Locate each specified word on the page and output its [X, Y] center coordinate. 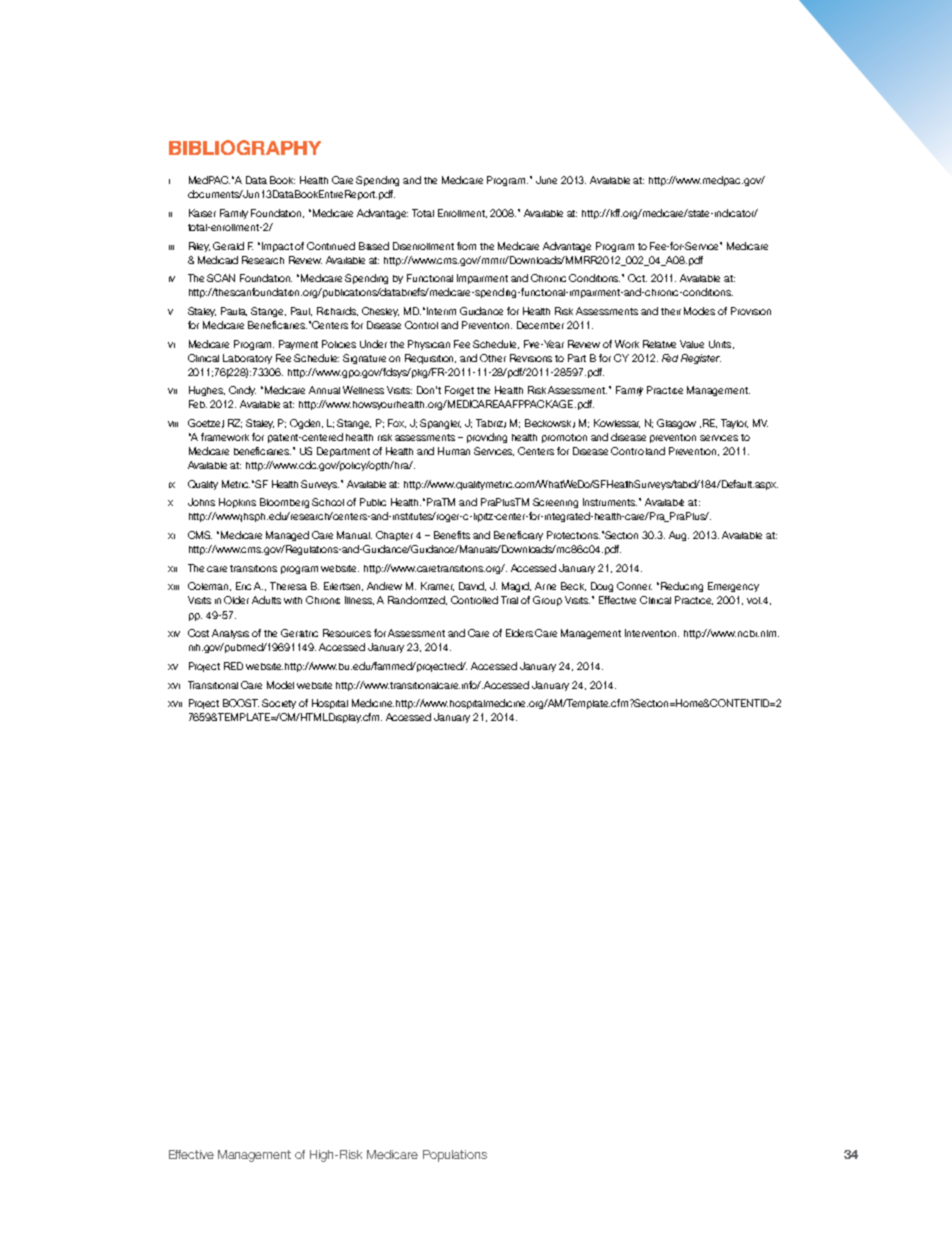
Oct [637, 278]
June [546, 180]
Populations [455, 1156]
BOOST [241, 703]
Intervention [652, 633]
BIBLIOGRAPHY [245, 147]
